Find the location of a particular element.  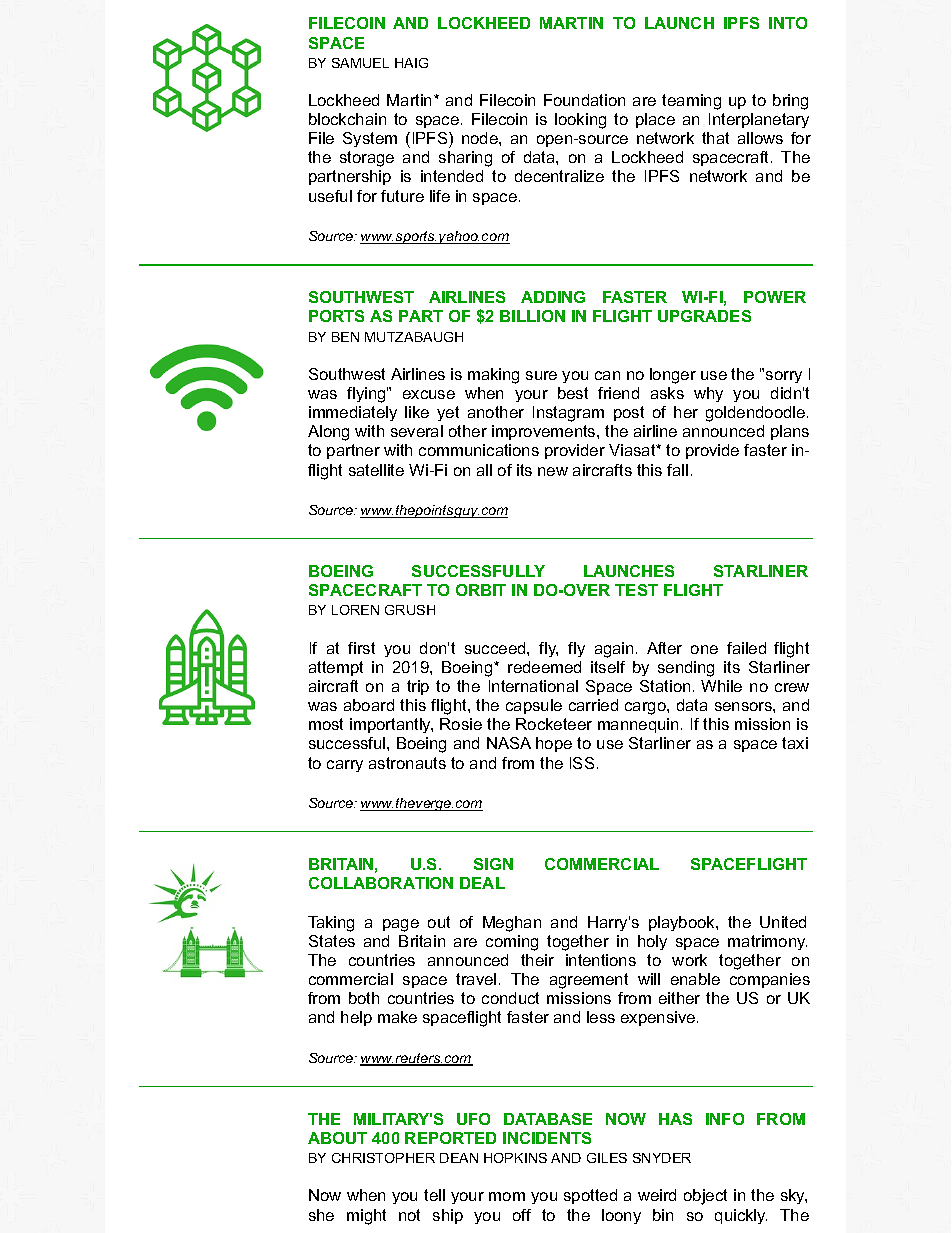

redeemed is located at coordinates (544, 667).
